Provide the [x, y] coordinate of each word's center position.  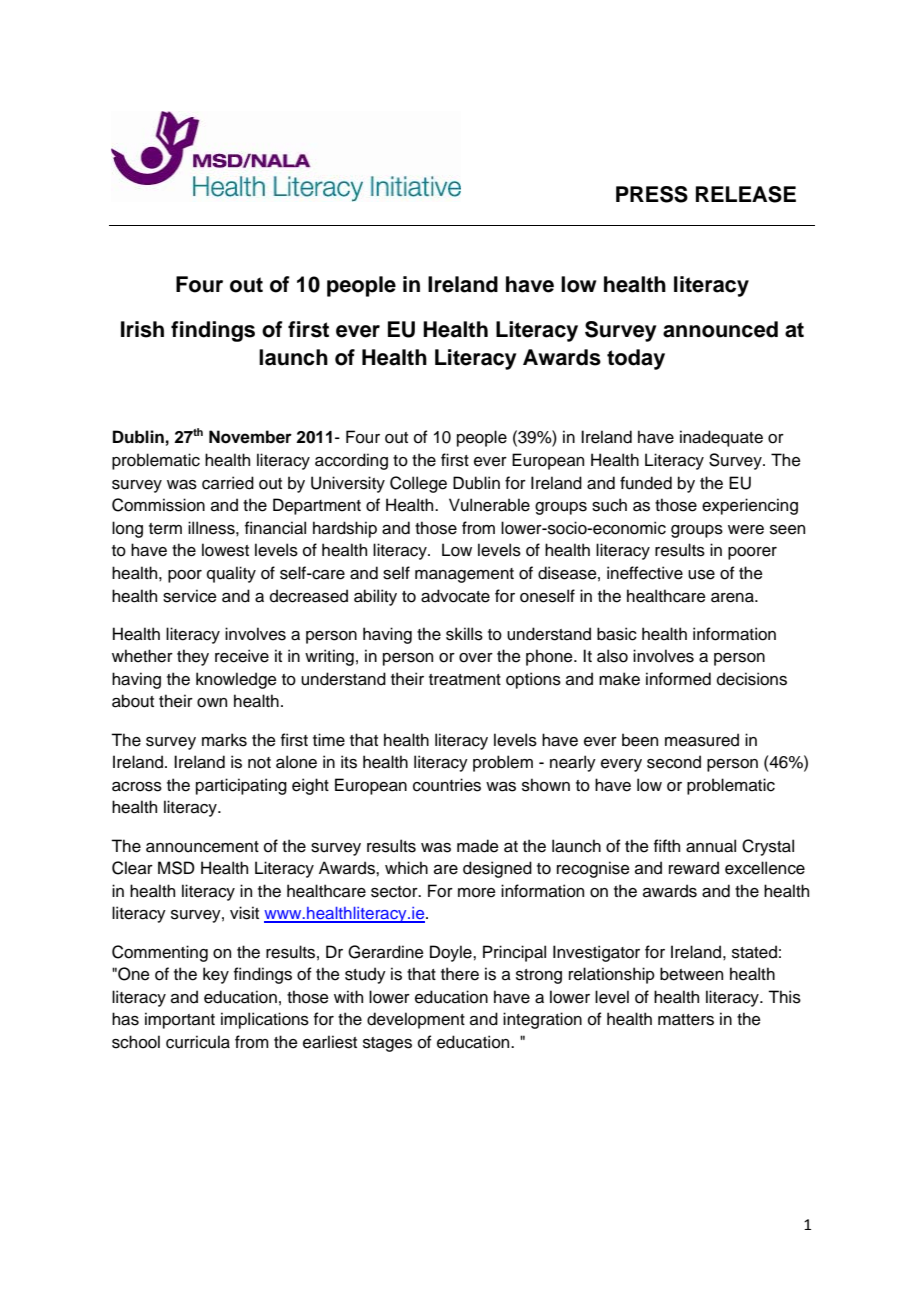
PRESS [652, 194]
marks [224, 740]
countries [447, 785]
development [416, 1020]
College [418, 484]
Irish [142, 329]
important [180, 1020]
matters [686, 1020]
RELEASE [746, 194]
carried [228, 483]
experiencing [750, 506]
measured [702, 740]
